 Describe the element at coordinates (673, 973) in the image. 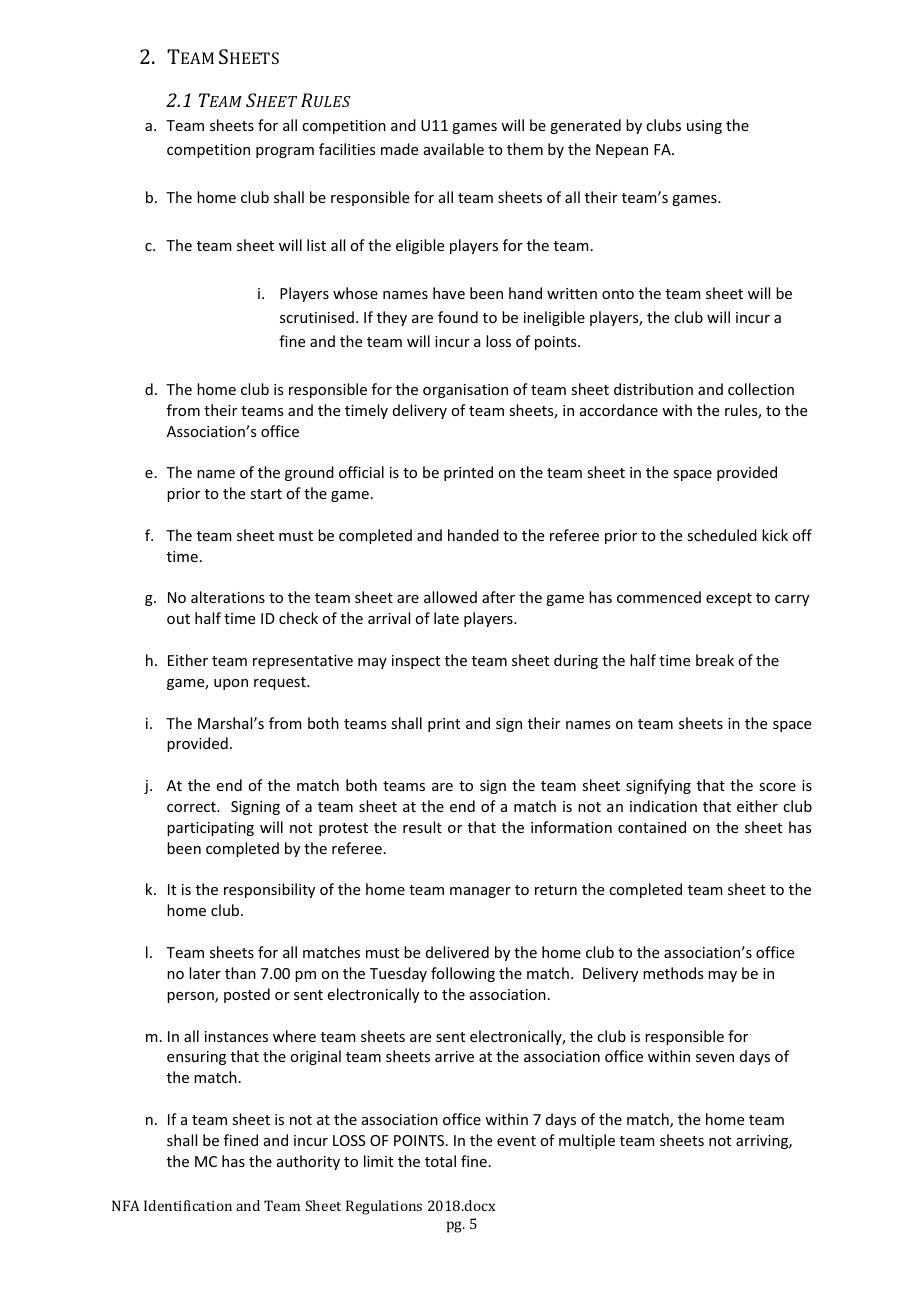

I see `methods` at that location.
